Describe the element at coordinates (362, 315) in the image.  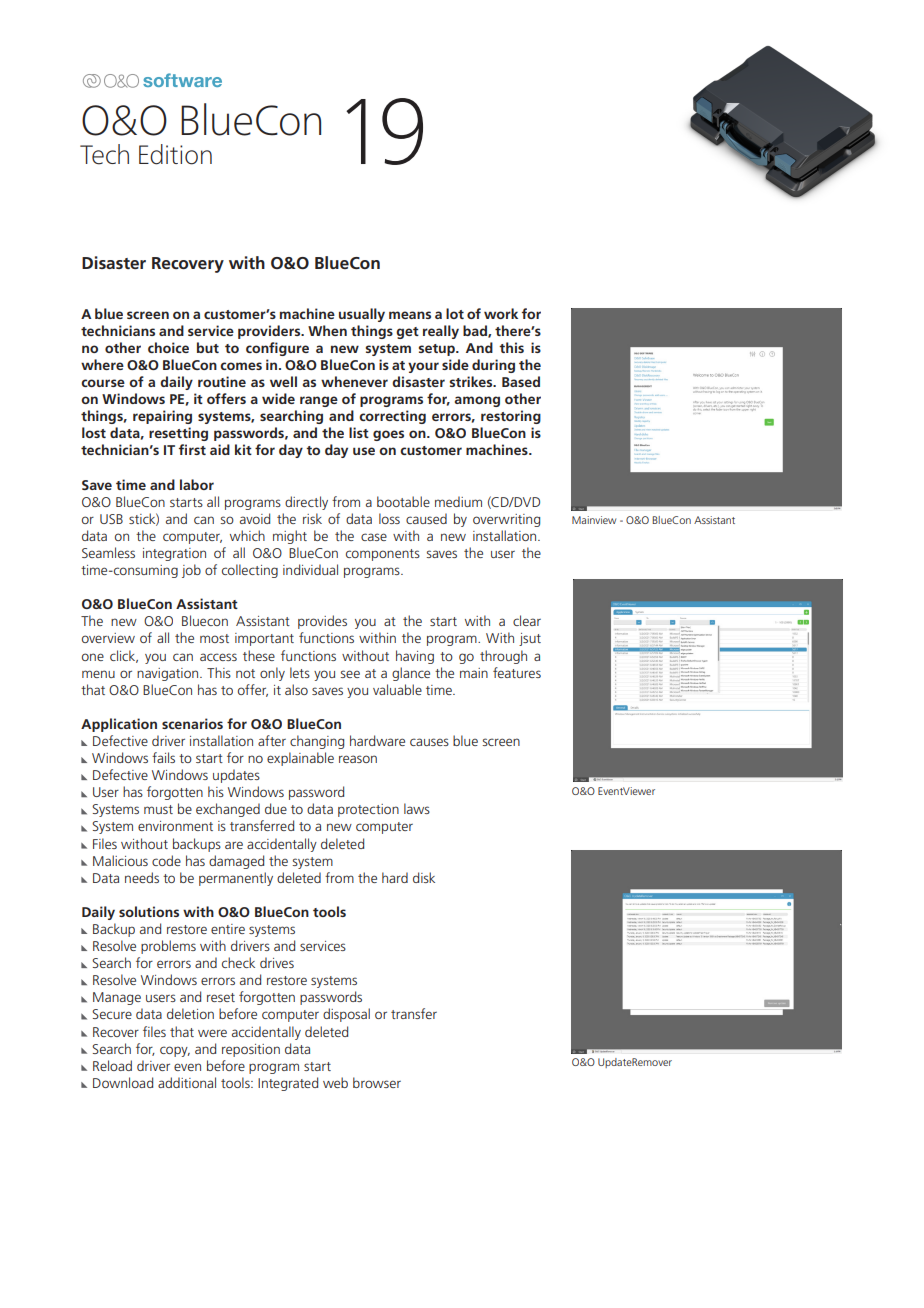
I see `usually` at that location.
